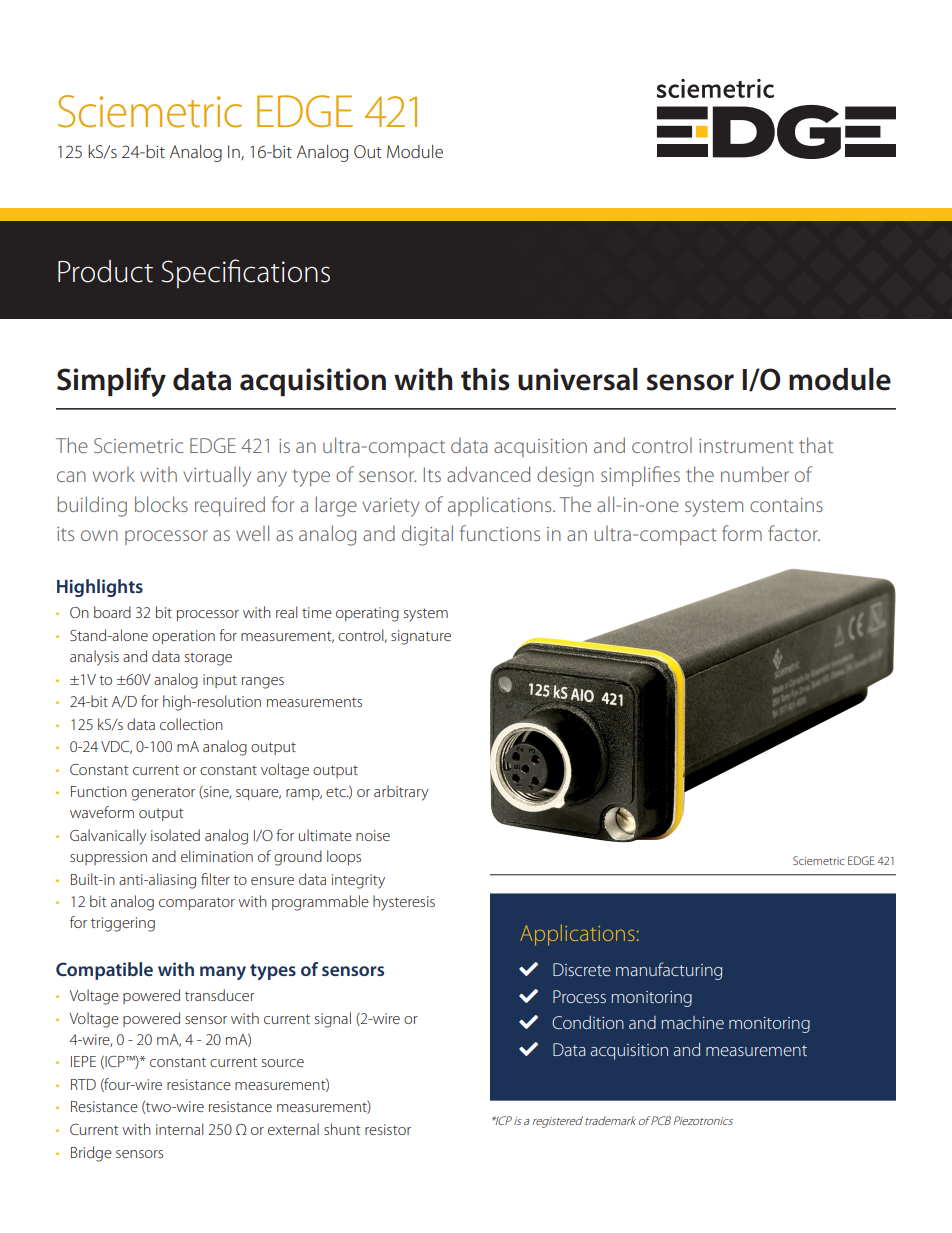 This screenshot has width=952, height=1233. What do you see at coordinates (161, 504) in the screenshot?
I see `blocks` at bounding box center [161, 504].
